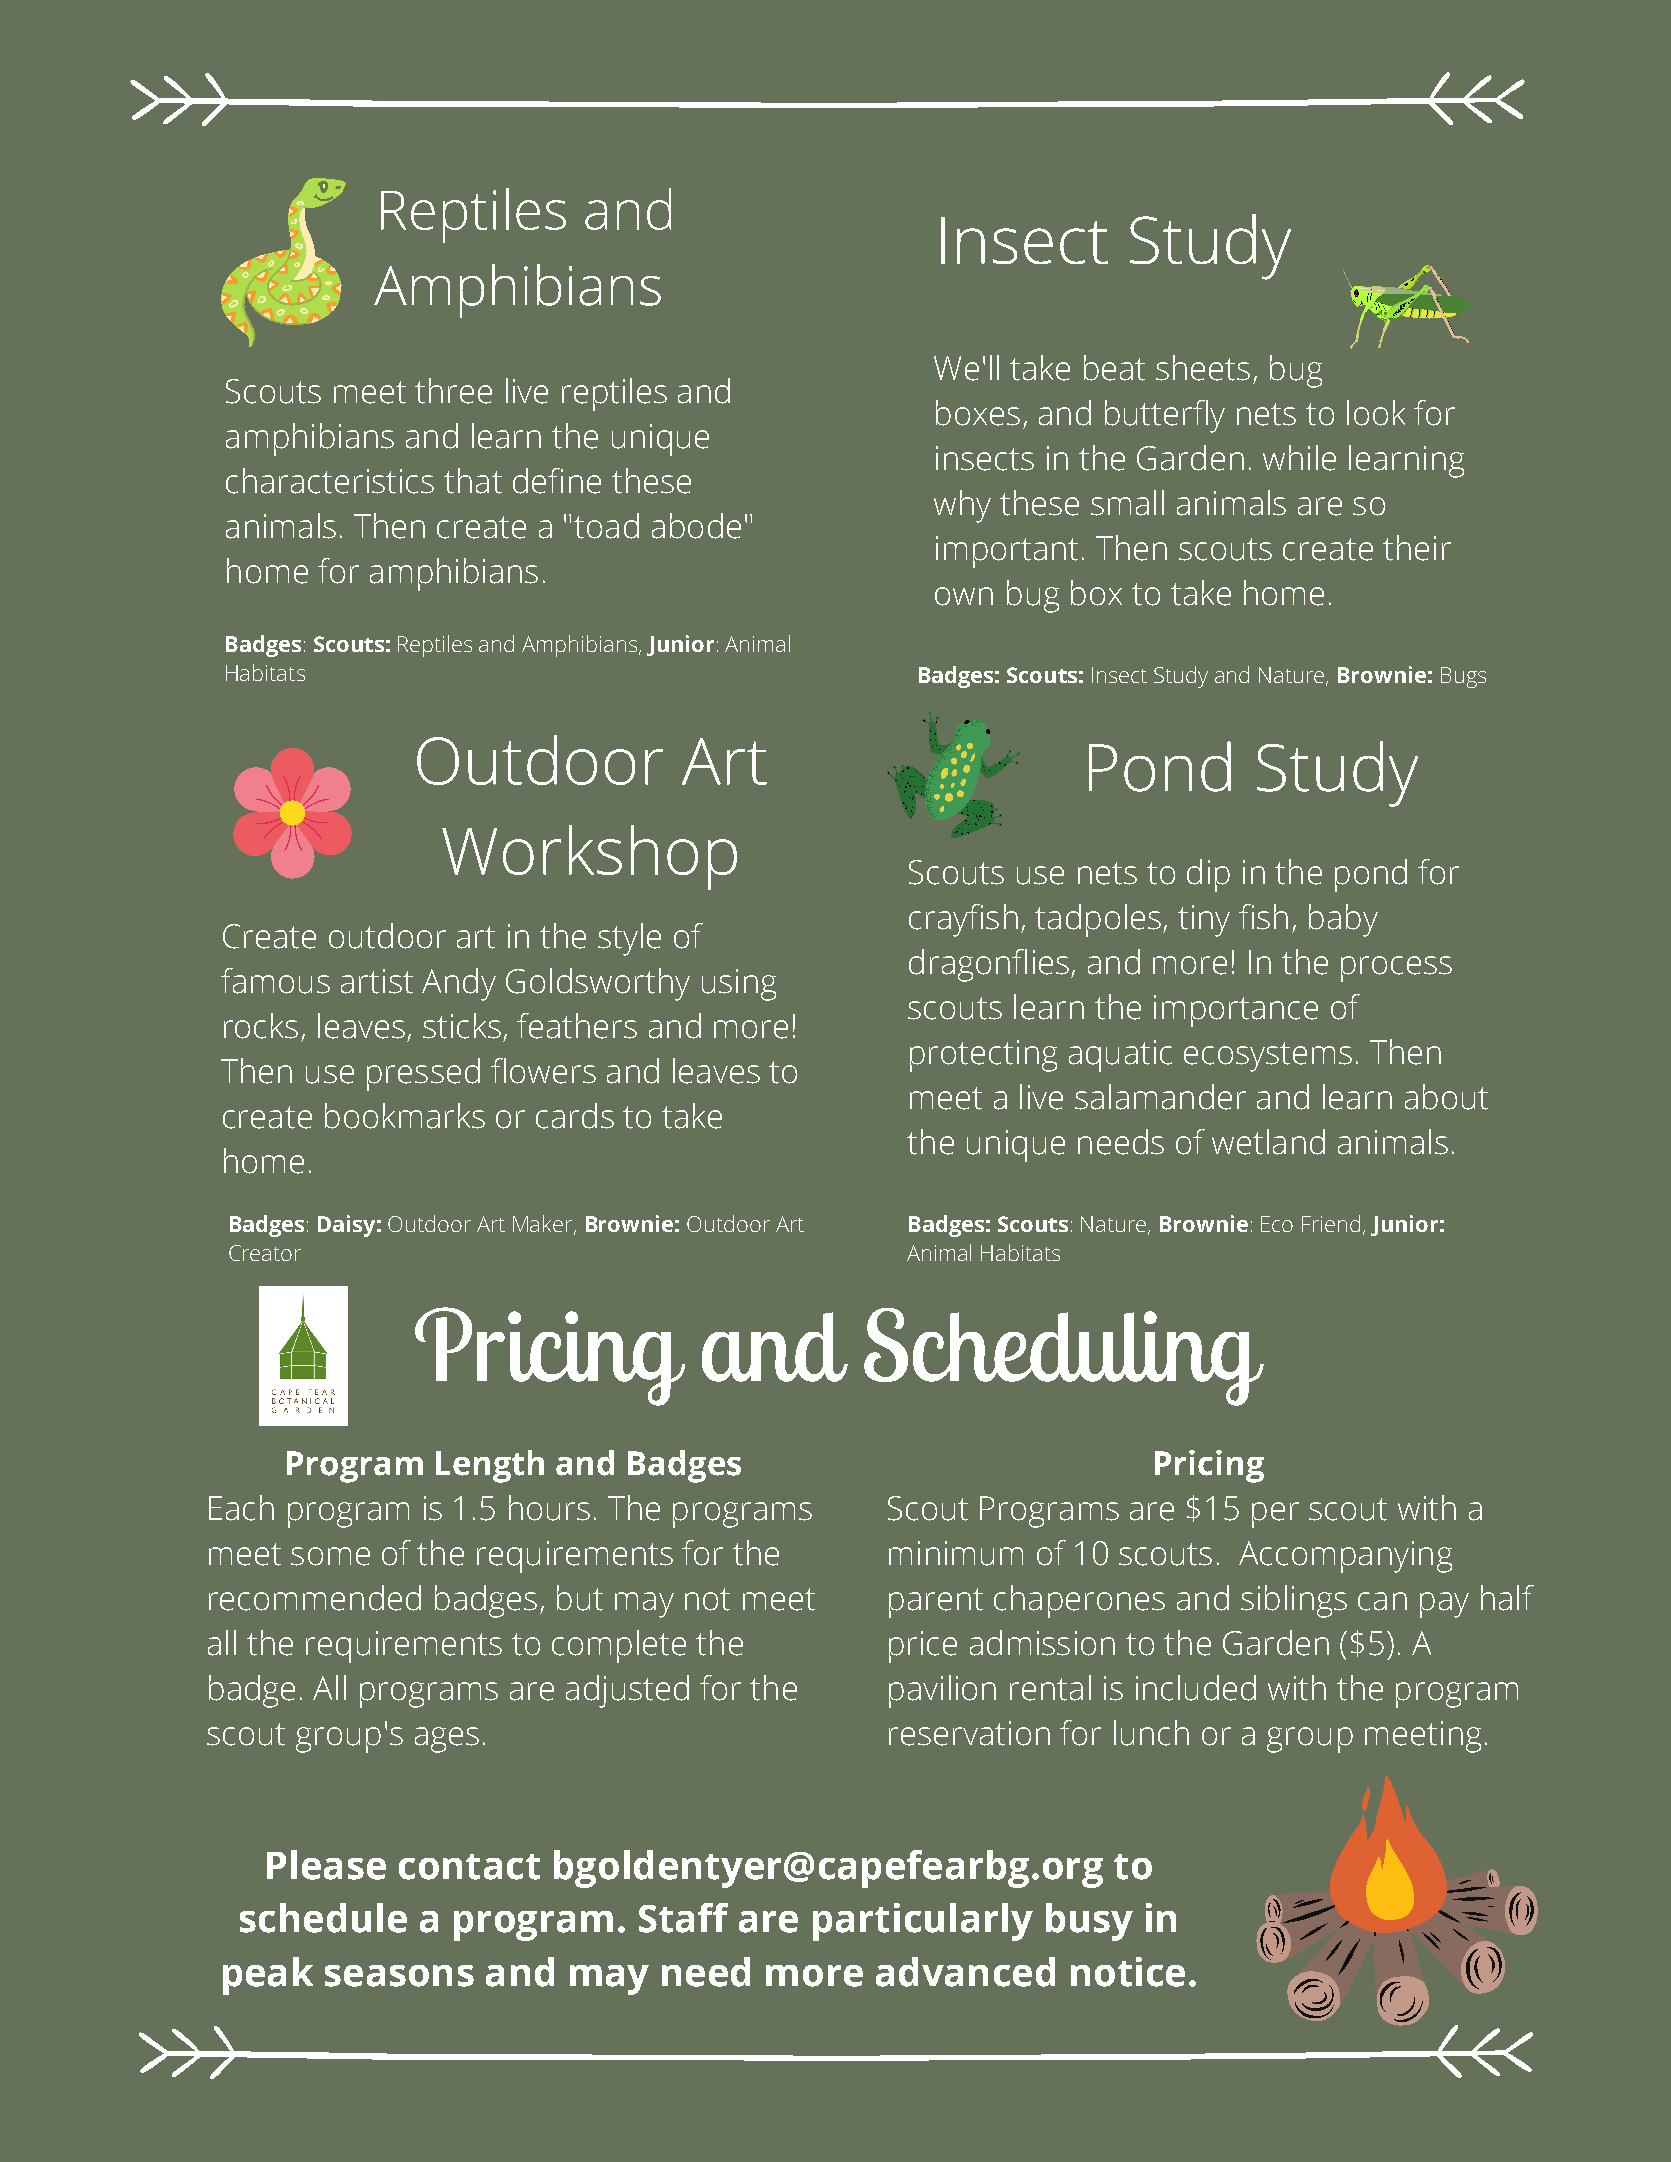 This page has width=1671, height=2162. I want to click on three, so click(453, 391).
